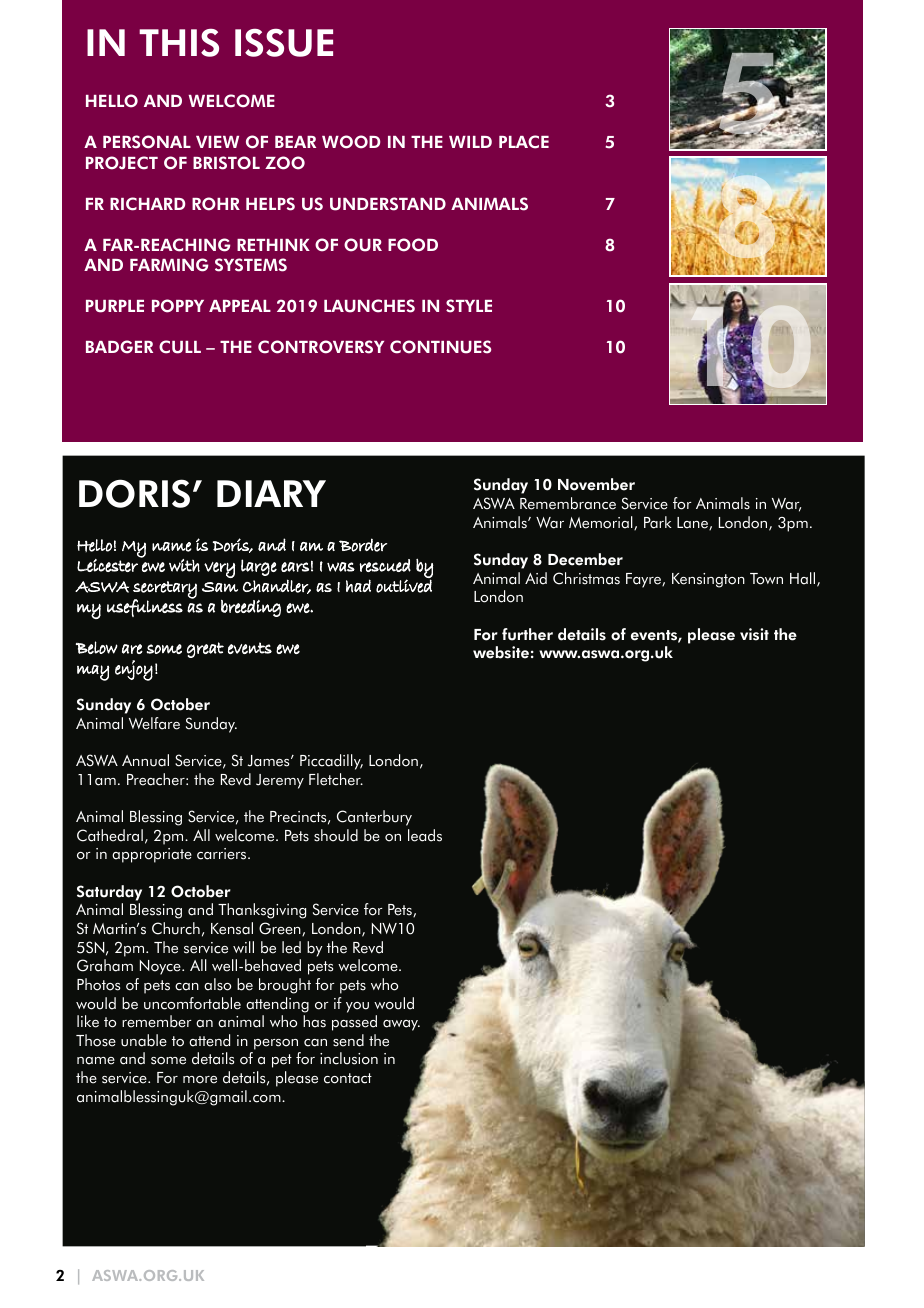 This image has width=924, height=1308. I want to click on POPPY, so click(178, 306).
